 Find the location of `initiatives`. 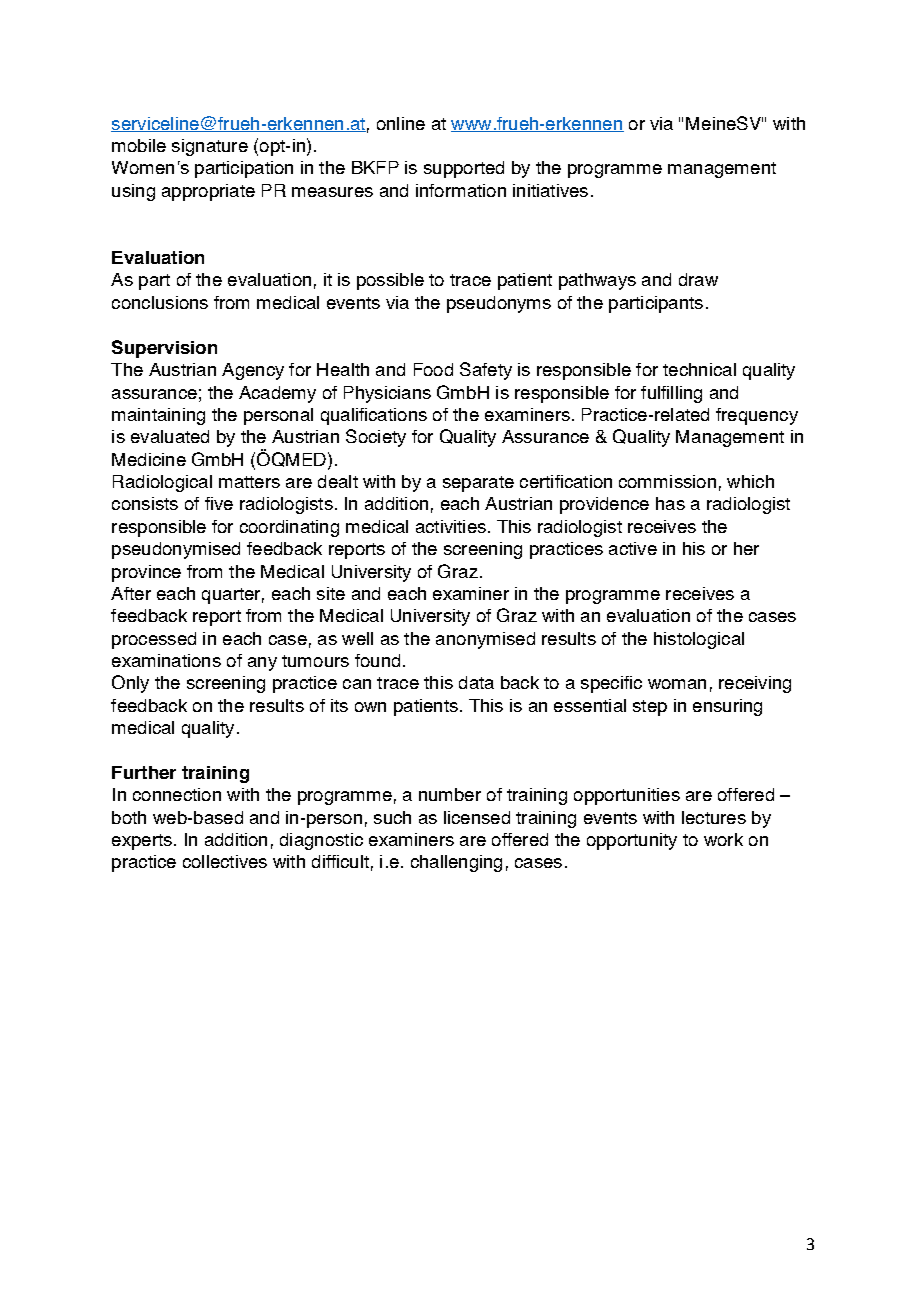

initiatives is located at coordinates (550, 190).
